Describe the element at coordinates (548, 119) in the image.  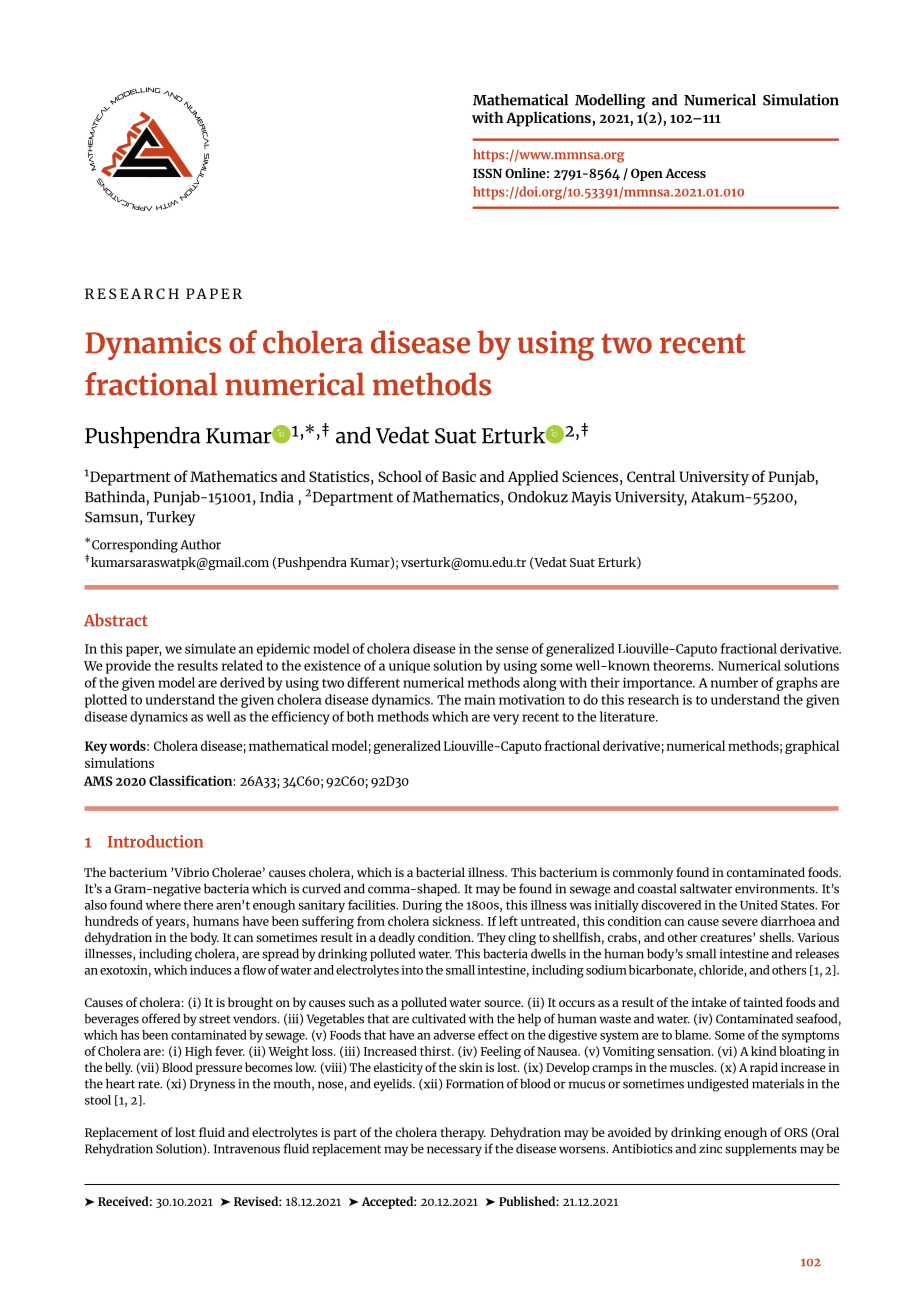
I see `Applications` at that location.
